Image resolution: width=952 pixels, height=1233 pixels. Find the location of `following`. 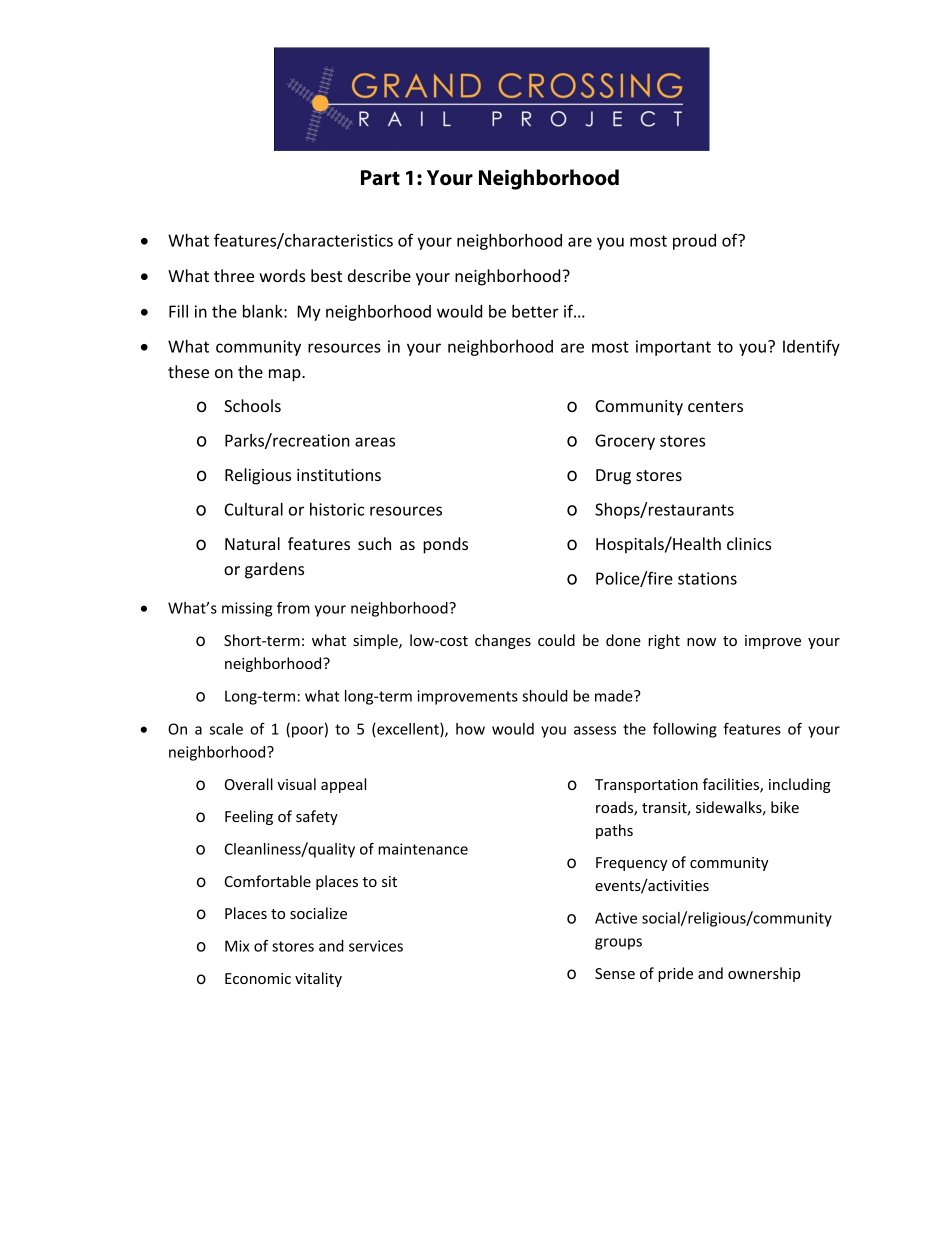

following is located at coordinates (685, 730).
